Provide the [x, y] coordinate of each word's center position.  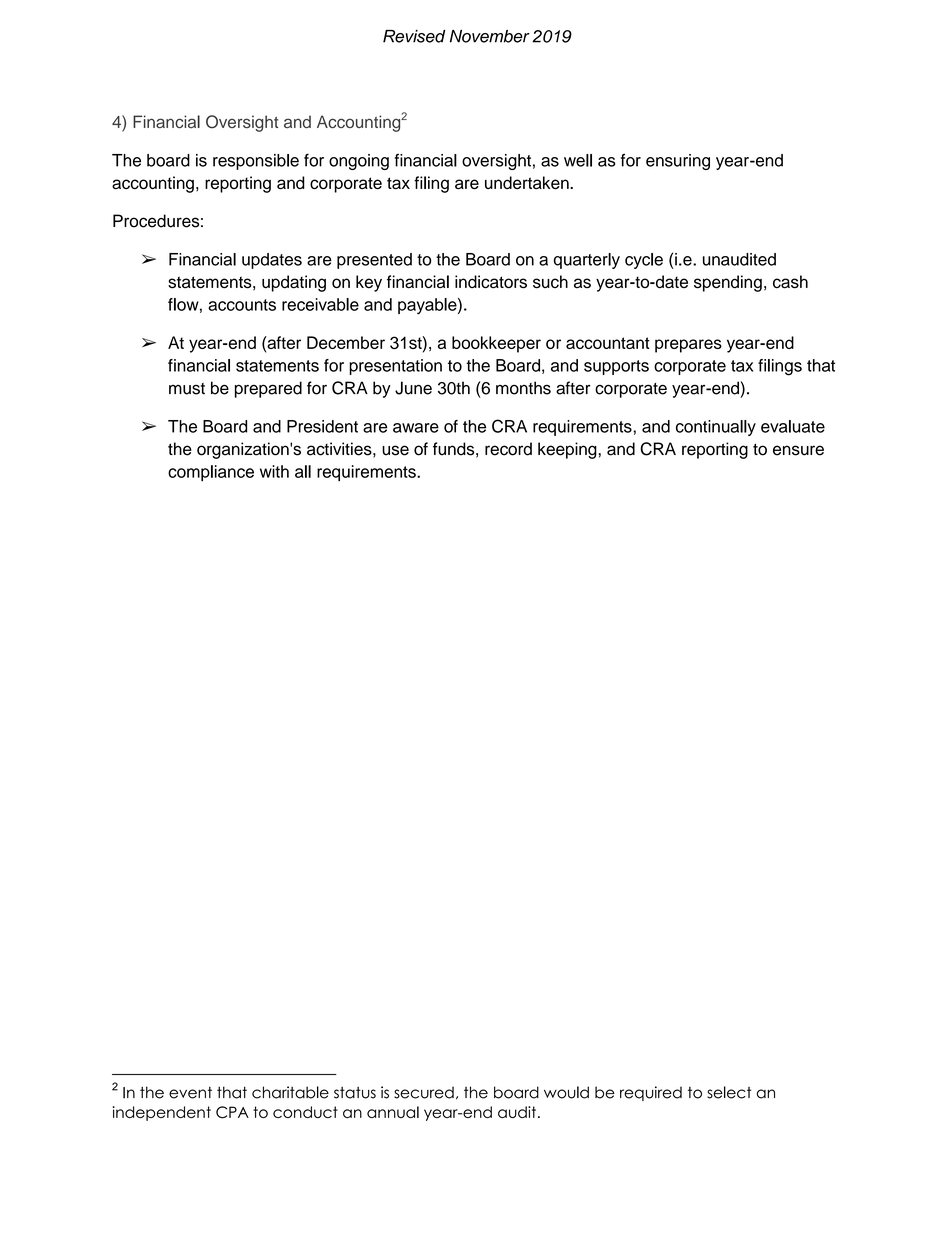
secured [424, 1092]
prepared [268, 389]
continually [716, 428]
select [729, 1092]
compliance [211, 473]
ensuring [678, 162]
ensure [798, 450]
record [508, 449]
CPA [232, 1112]
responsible [256, 162]
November [490, 36]
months [523, 388]
